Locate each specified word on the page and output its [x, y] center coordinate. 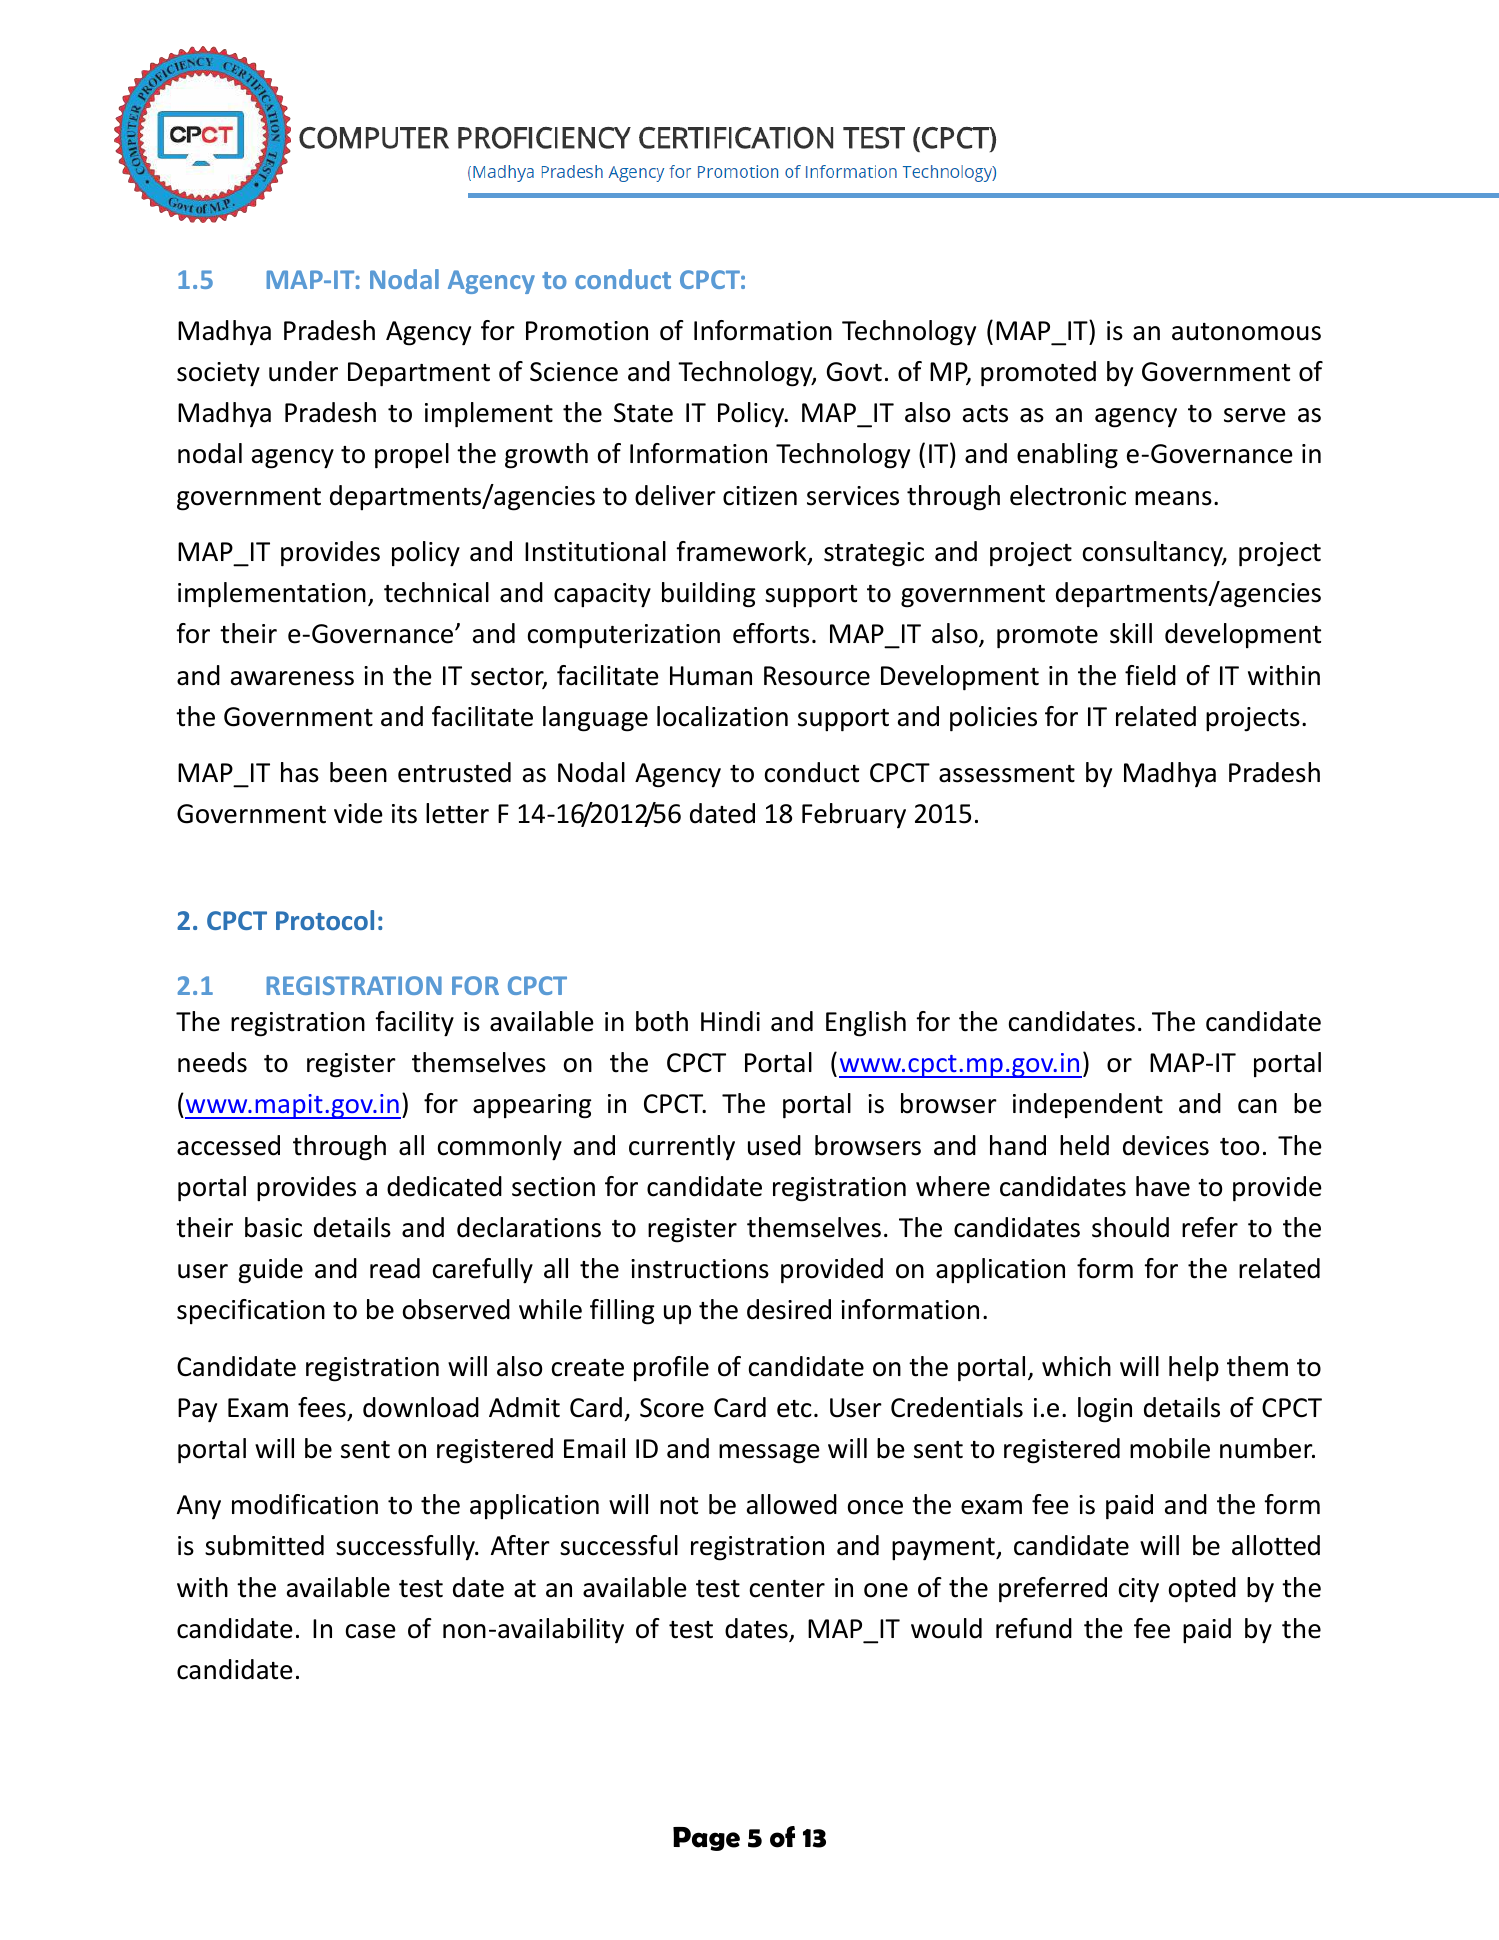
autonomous [1246, 332]
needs [212, 1062]
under [303, 371]
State [643, 413]
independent [1088, 1106]
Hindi [730, 1021]
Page [706, 1839]
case [371, 1631]
